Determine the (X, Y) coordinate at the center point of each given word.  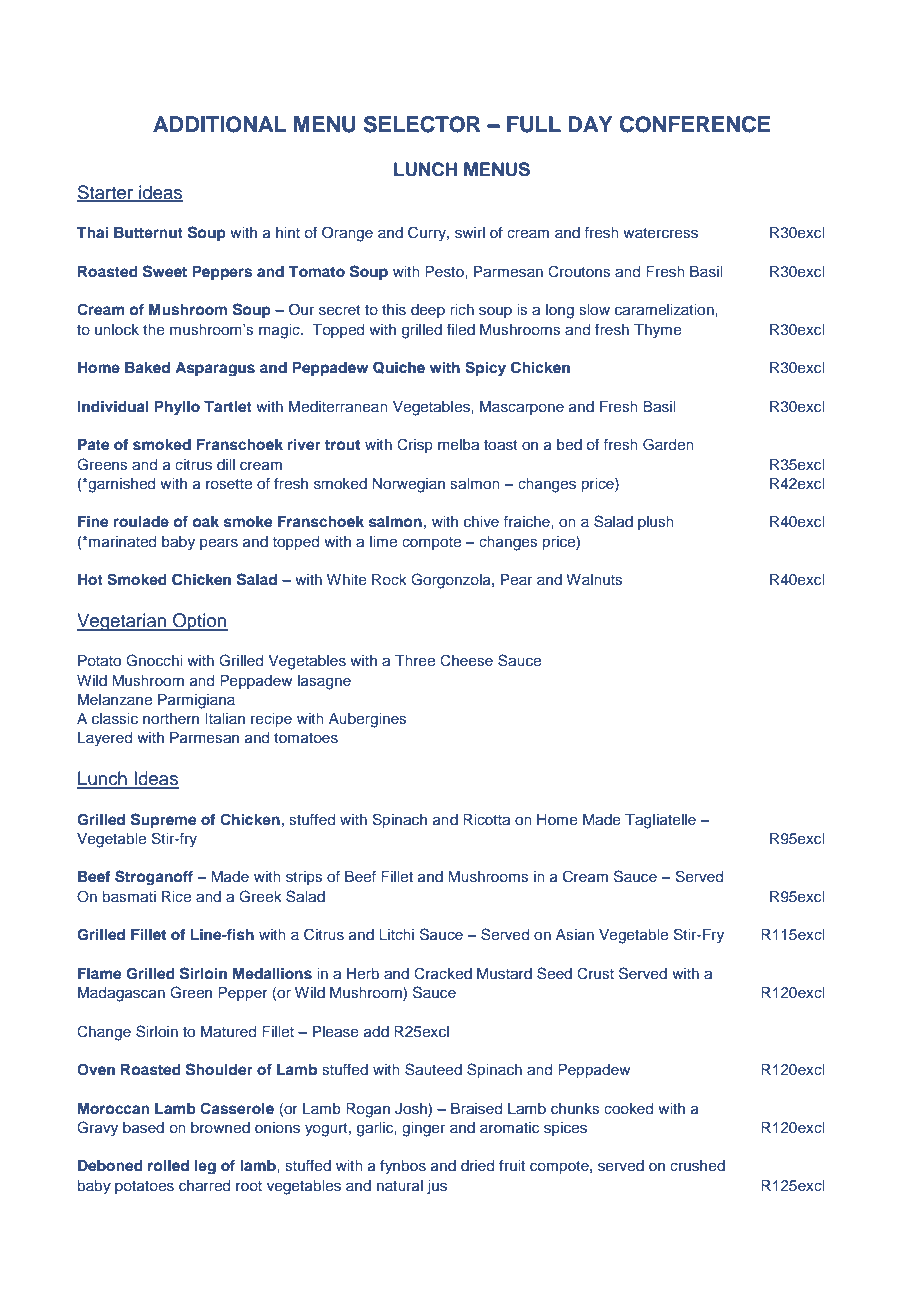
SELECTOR (422, 124)
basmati (129, 896)
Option (199, 622)
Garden (668, 444)
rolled (168, 1165)
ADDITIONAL (219, 124)
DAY (590, 124)
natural (400, 1185)
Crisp (415, 445)
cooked (628, 1108)
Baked (147, 367)
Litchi (396, 934)
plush (656, 523)
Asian (575, 934)
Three (415, 660)
